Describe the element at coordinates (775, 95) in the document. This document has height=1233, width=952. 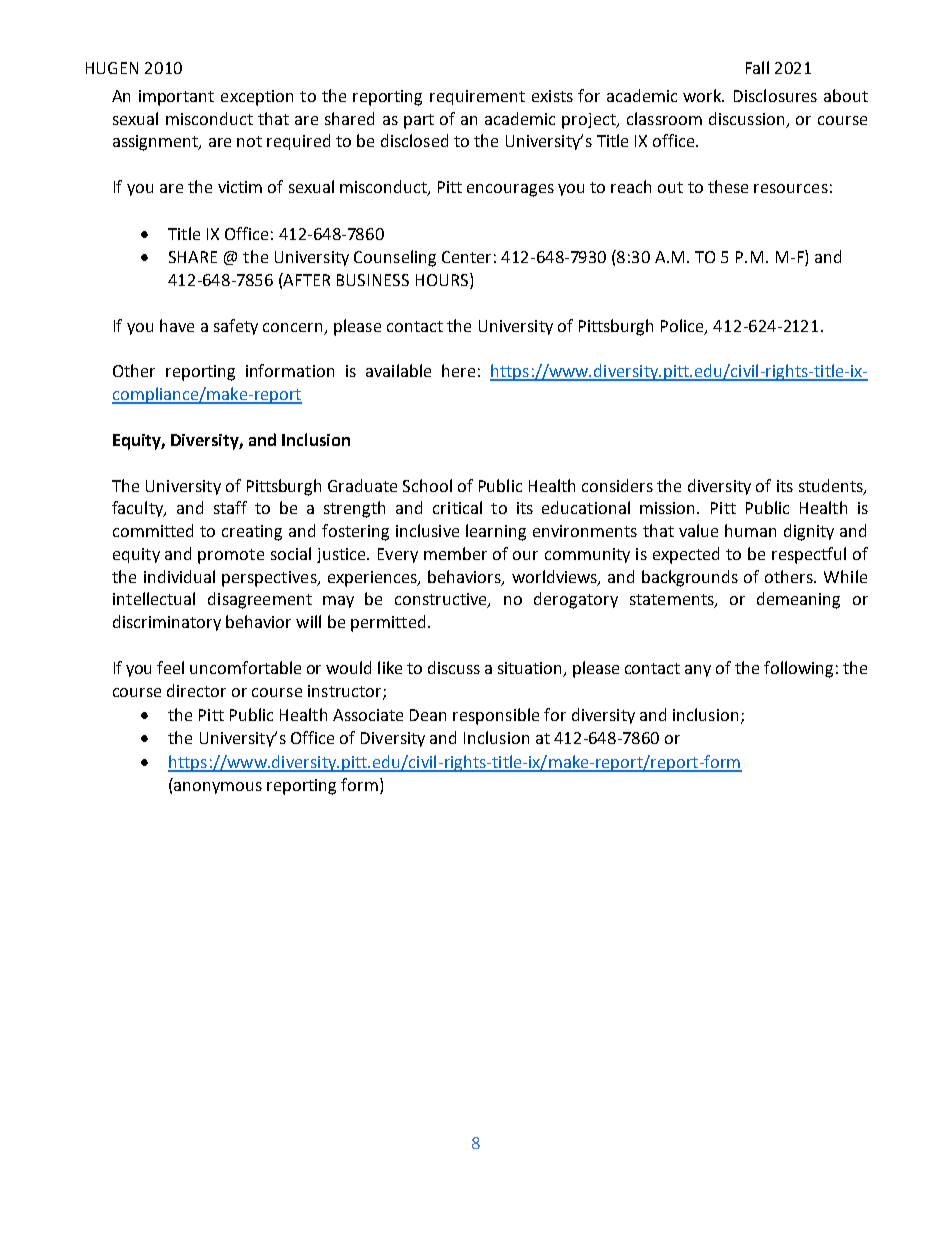
I see `Disclosures` at that location.
